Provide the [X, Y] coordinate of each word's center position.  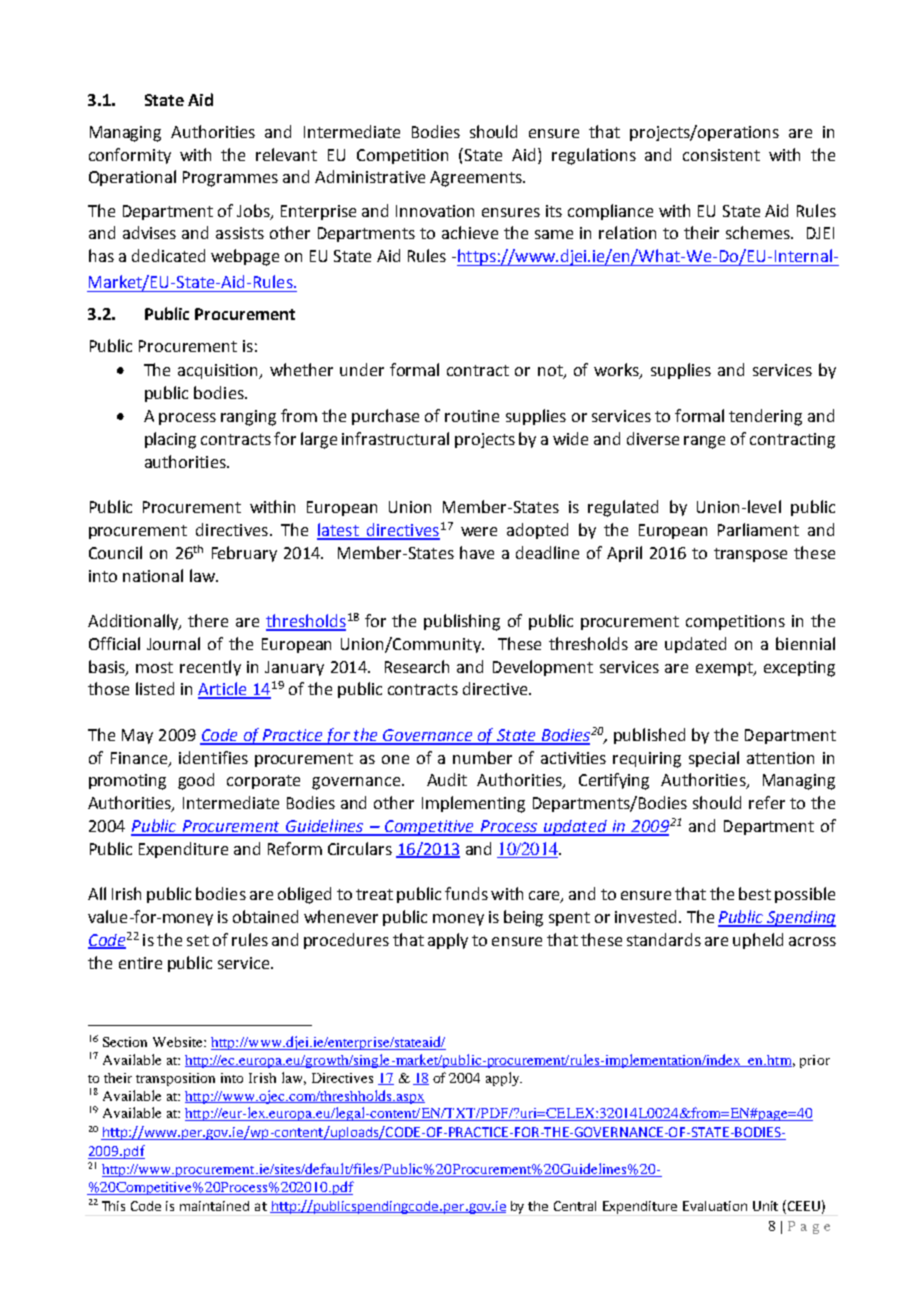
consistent [721, 155]
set [198, 940]
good [196, 781]
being [523, 918]
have [477, 552]
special [714, 759]
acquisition [219, 371]
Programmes [230, 179]
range [704, 442]
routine [472, 416]
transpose [750, 555]
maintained [214, 1206]
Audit [447, 779]
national [153, 575]
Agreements [477, 179]
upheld [758, 941]
